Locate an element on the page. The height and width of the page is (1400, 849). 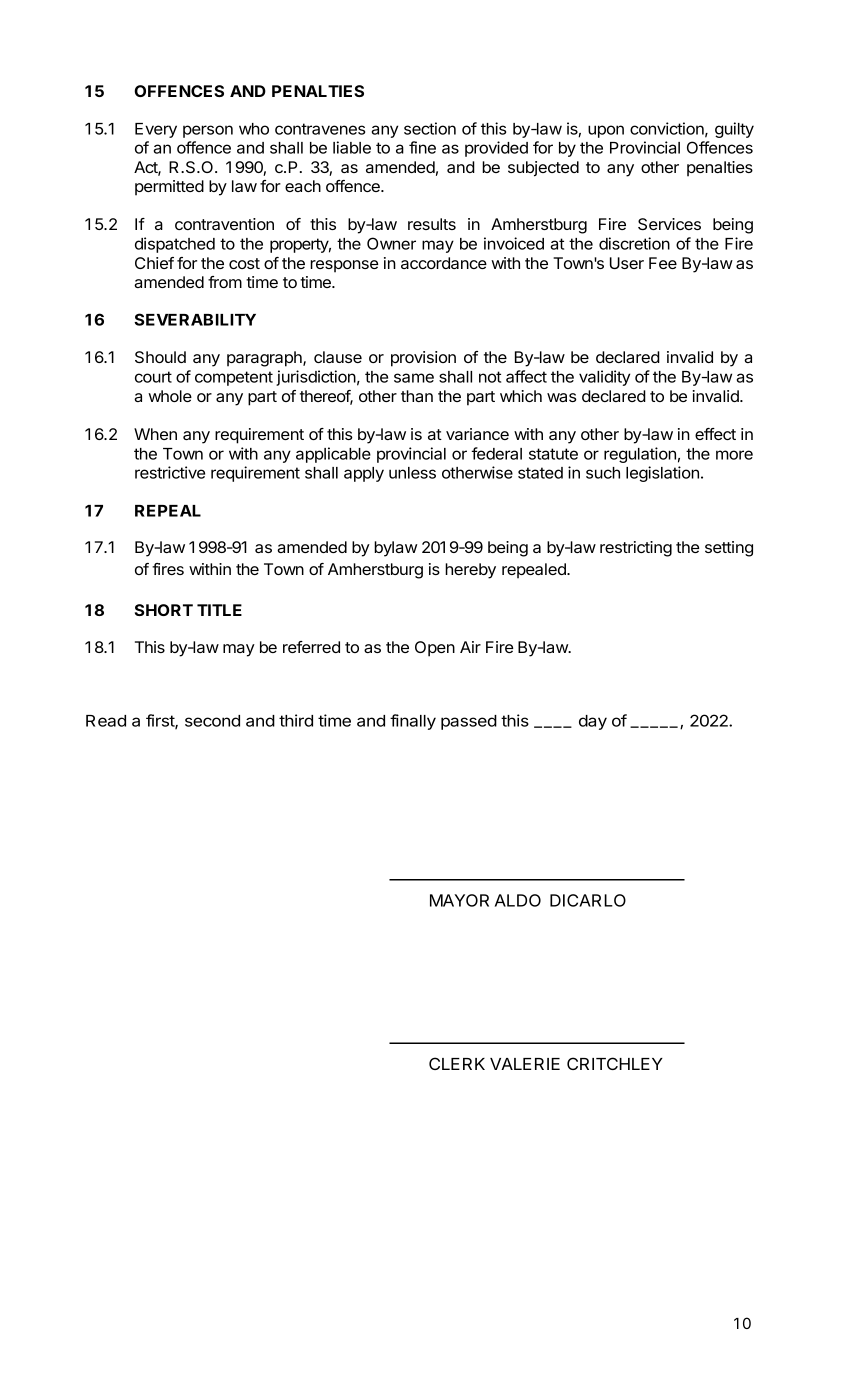
restricting is located at coordinates (636, 549).
